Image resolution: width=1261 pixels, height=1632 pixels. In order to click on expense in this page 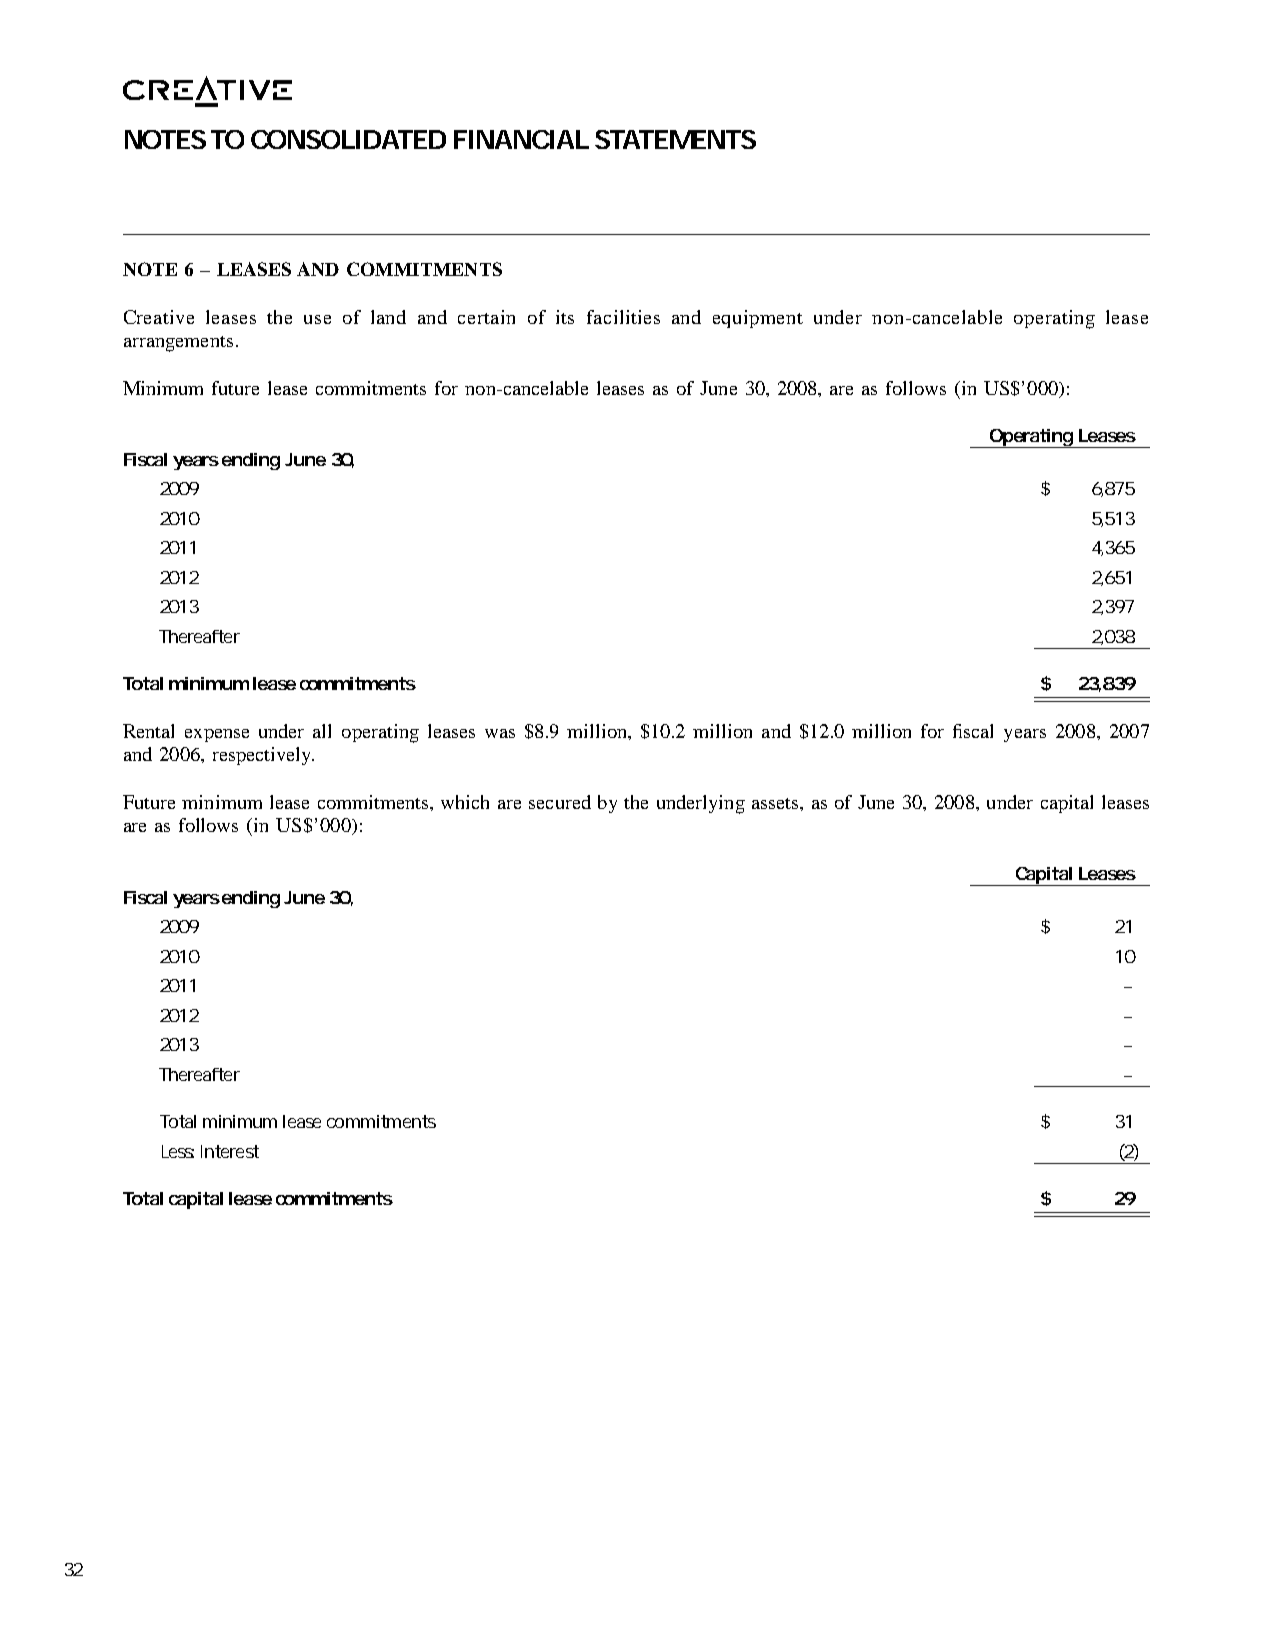, I will do `click(217, 735)`.
